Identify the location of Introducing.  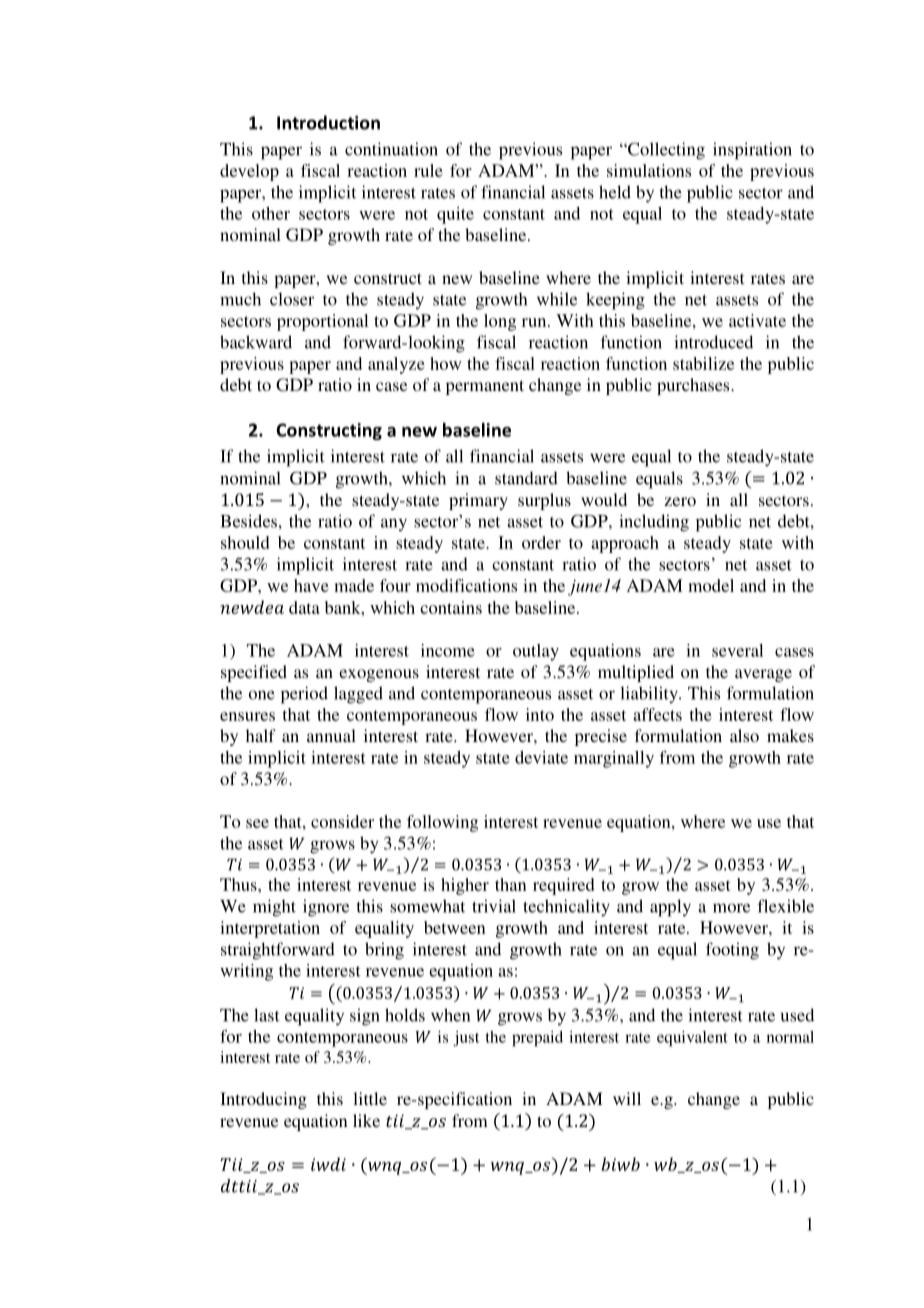
(263, 1100).
